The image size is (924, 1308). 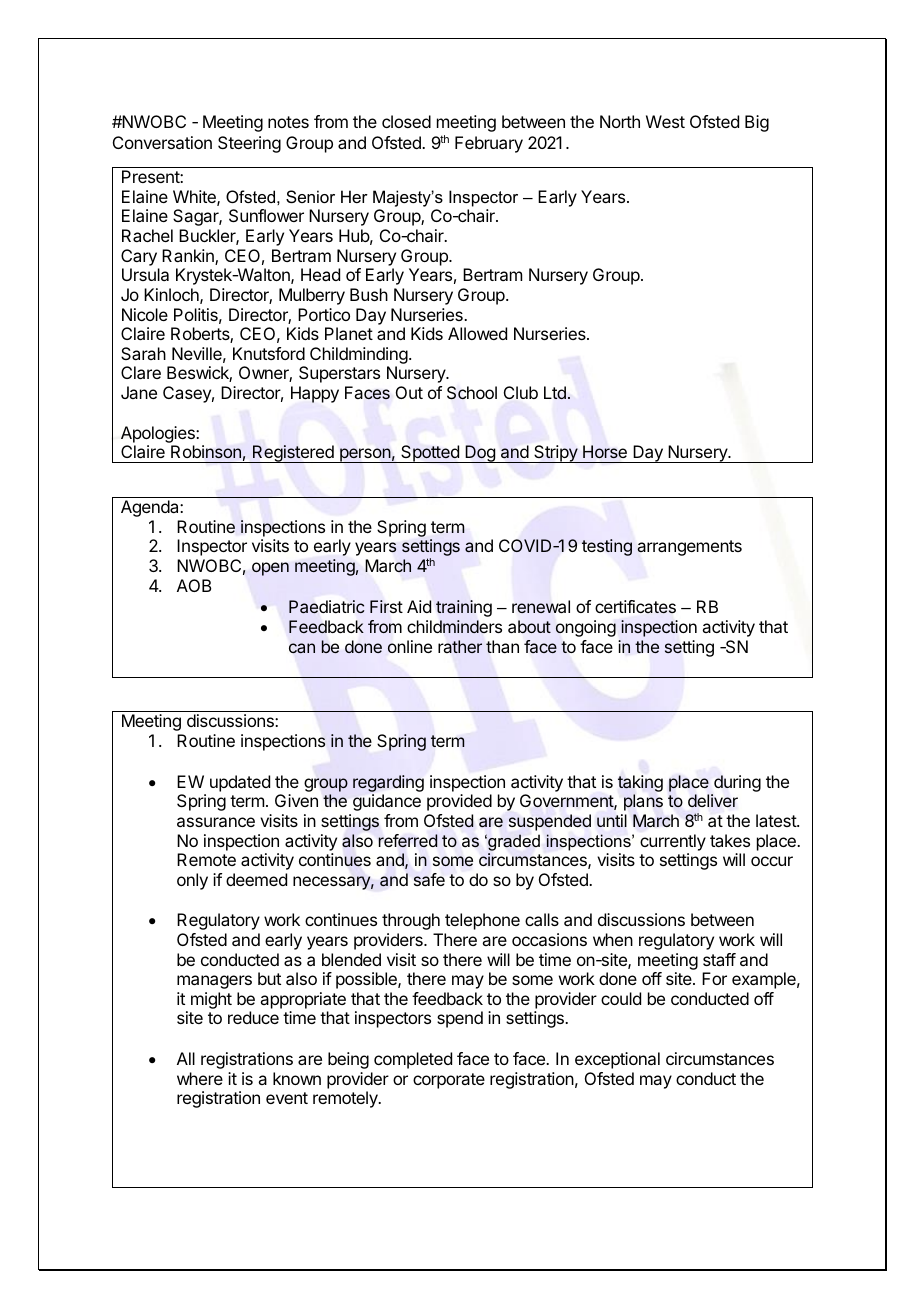 I want to click on training, so click(x=464, y=608).
